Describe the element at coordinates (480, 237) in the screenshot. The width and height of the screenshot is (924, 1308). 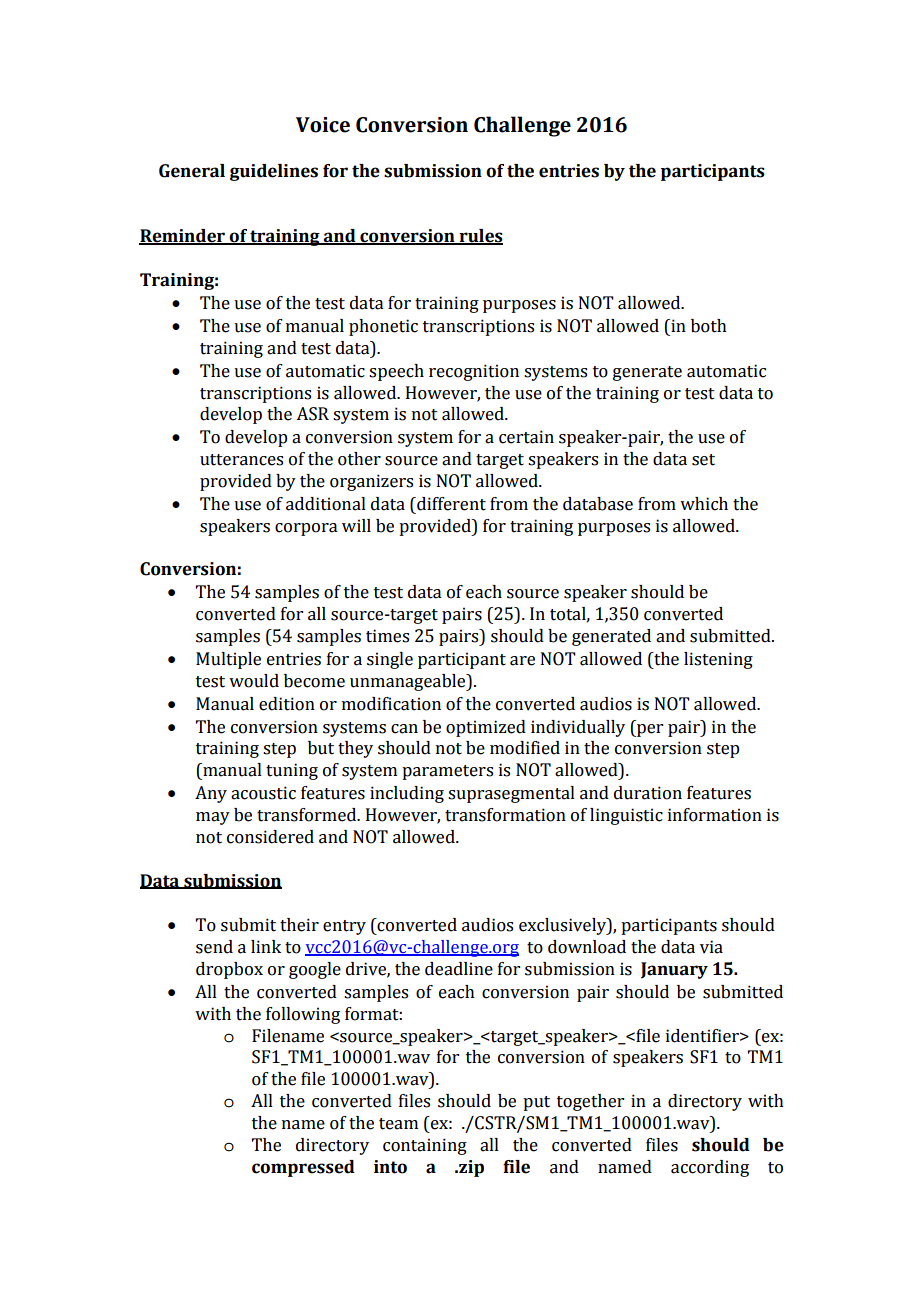
I see `rules` at that location.
